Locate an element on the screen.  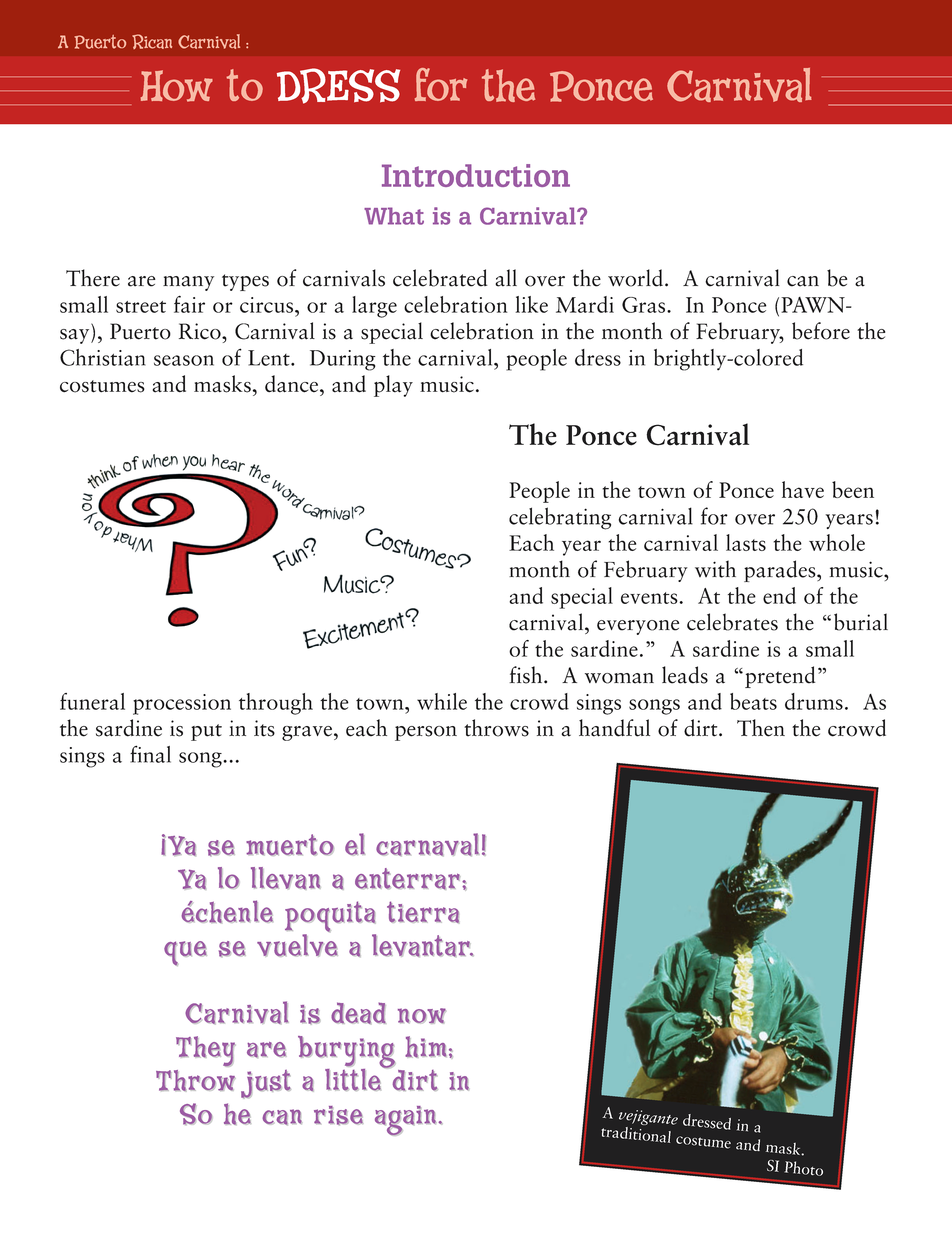
person is located at coordinates (426, 733).
